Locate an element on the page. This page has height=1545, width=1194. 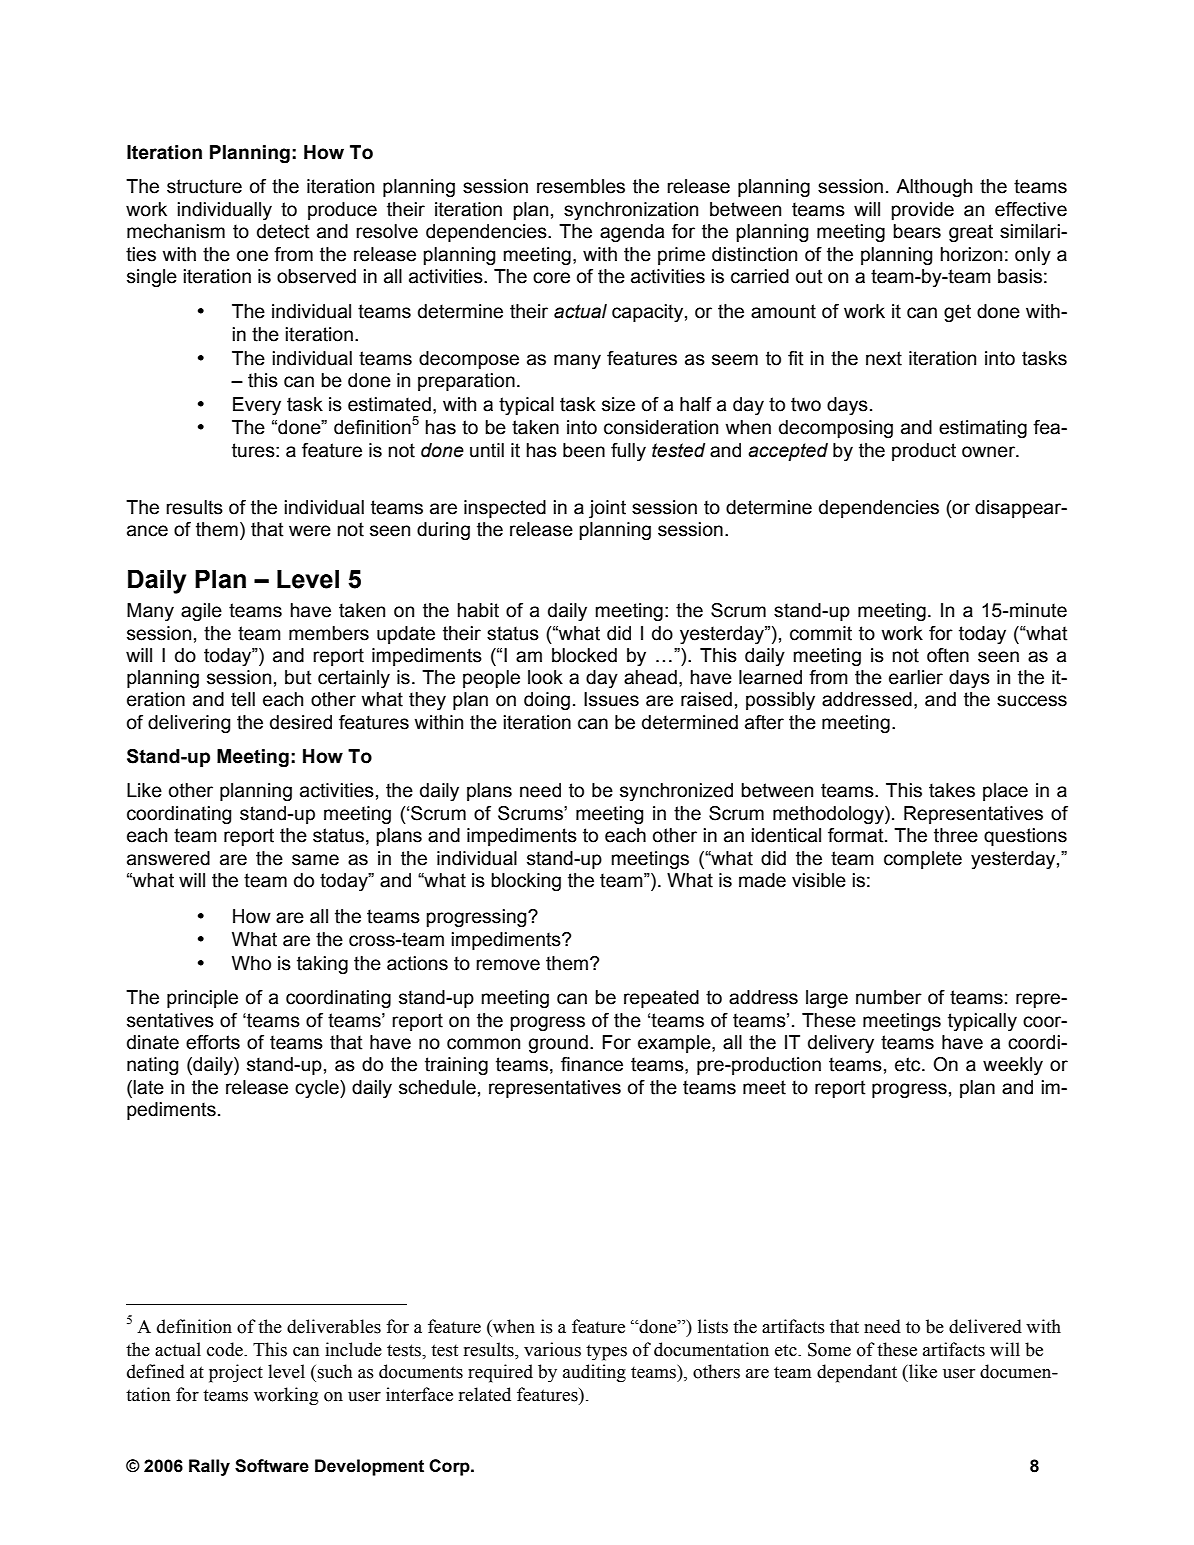
agile is located at coordinates (201, 612).
